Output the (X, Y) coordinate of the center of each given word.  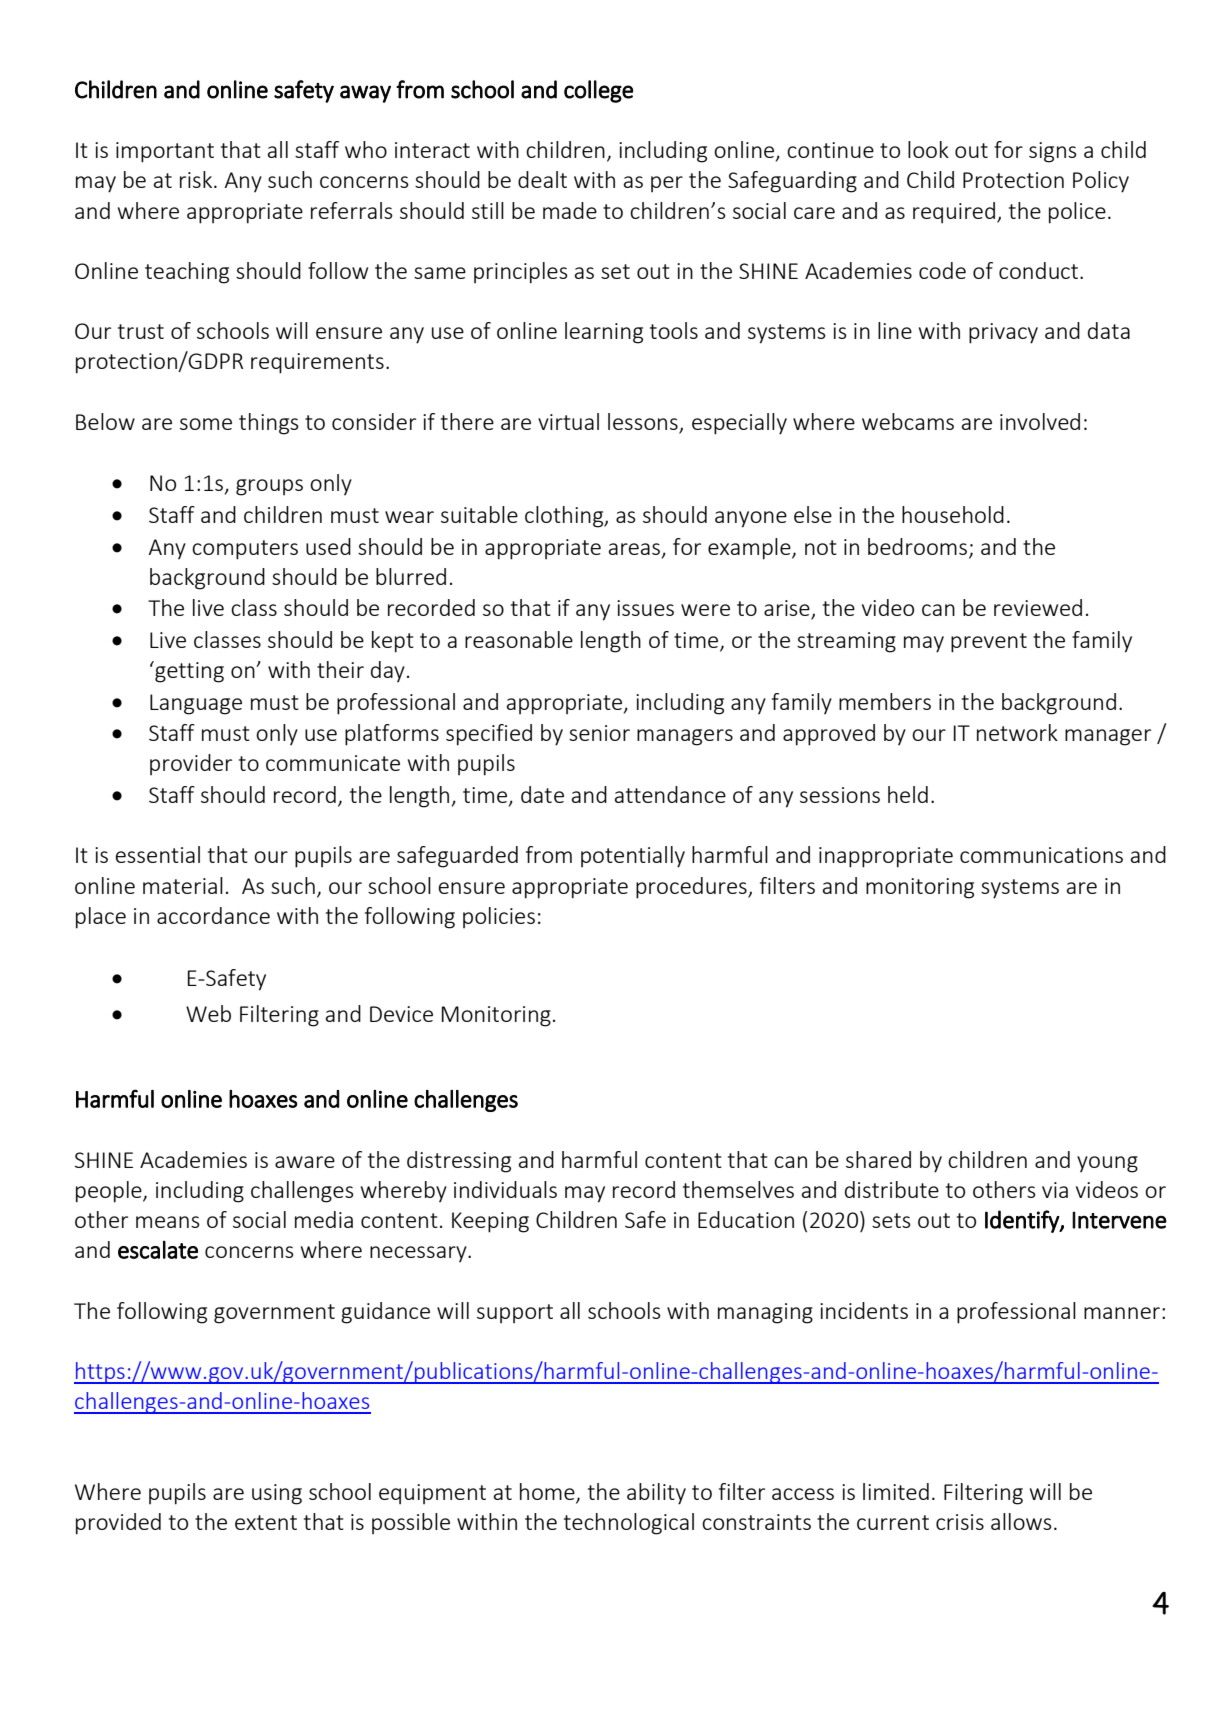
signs (1053, 152)
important (165, 152)
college (599, 91)
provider (191, 764)
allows (1021, 1521)
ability (656, 1494)
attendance (670, 794)
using (277, 1494)
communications (1041, 855)
